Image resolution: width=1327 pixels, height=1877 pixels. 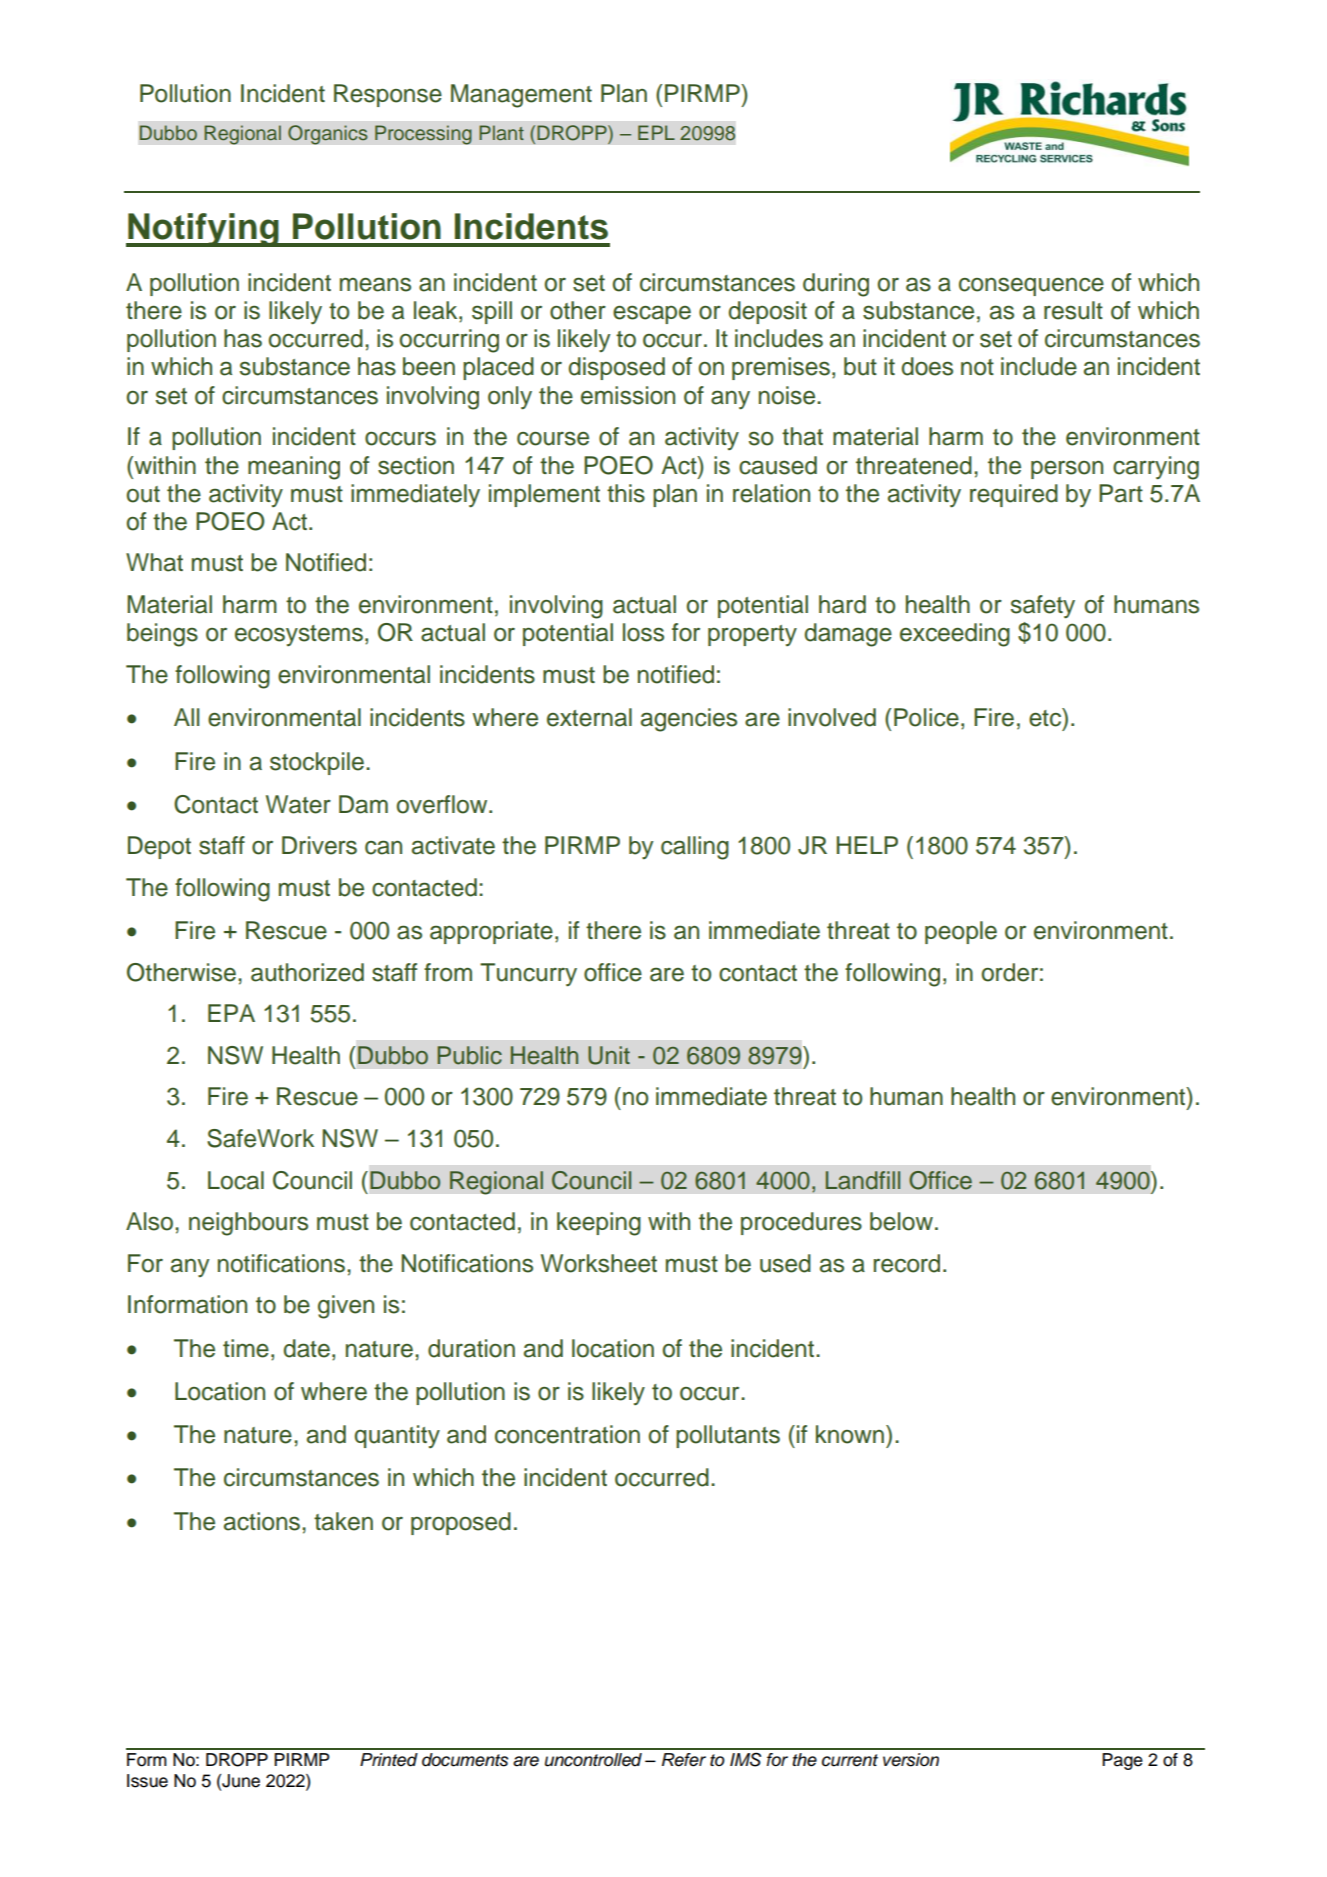 I want to click on Organics, so click(x=328, y=135).
